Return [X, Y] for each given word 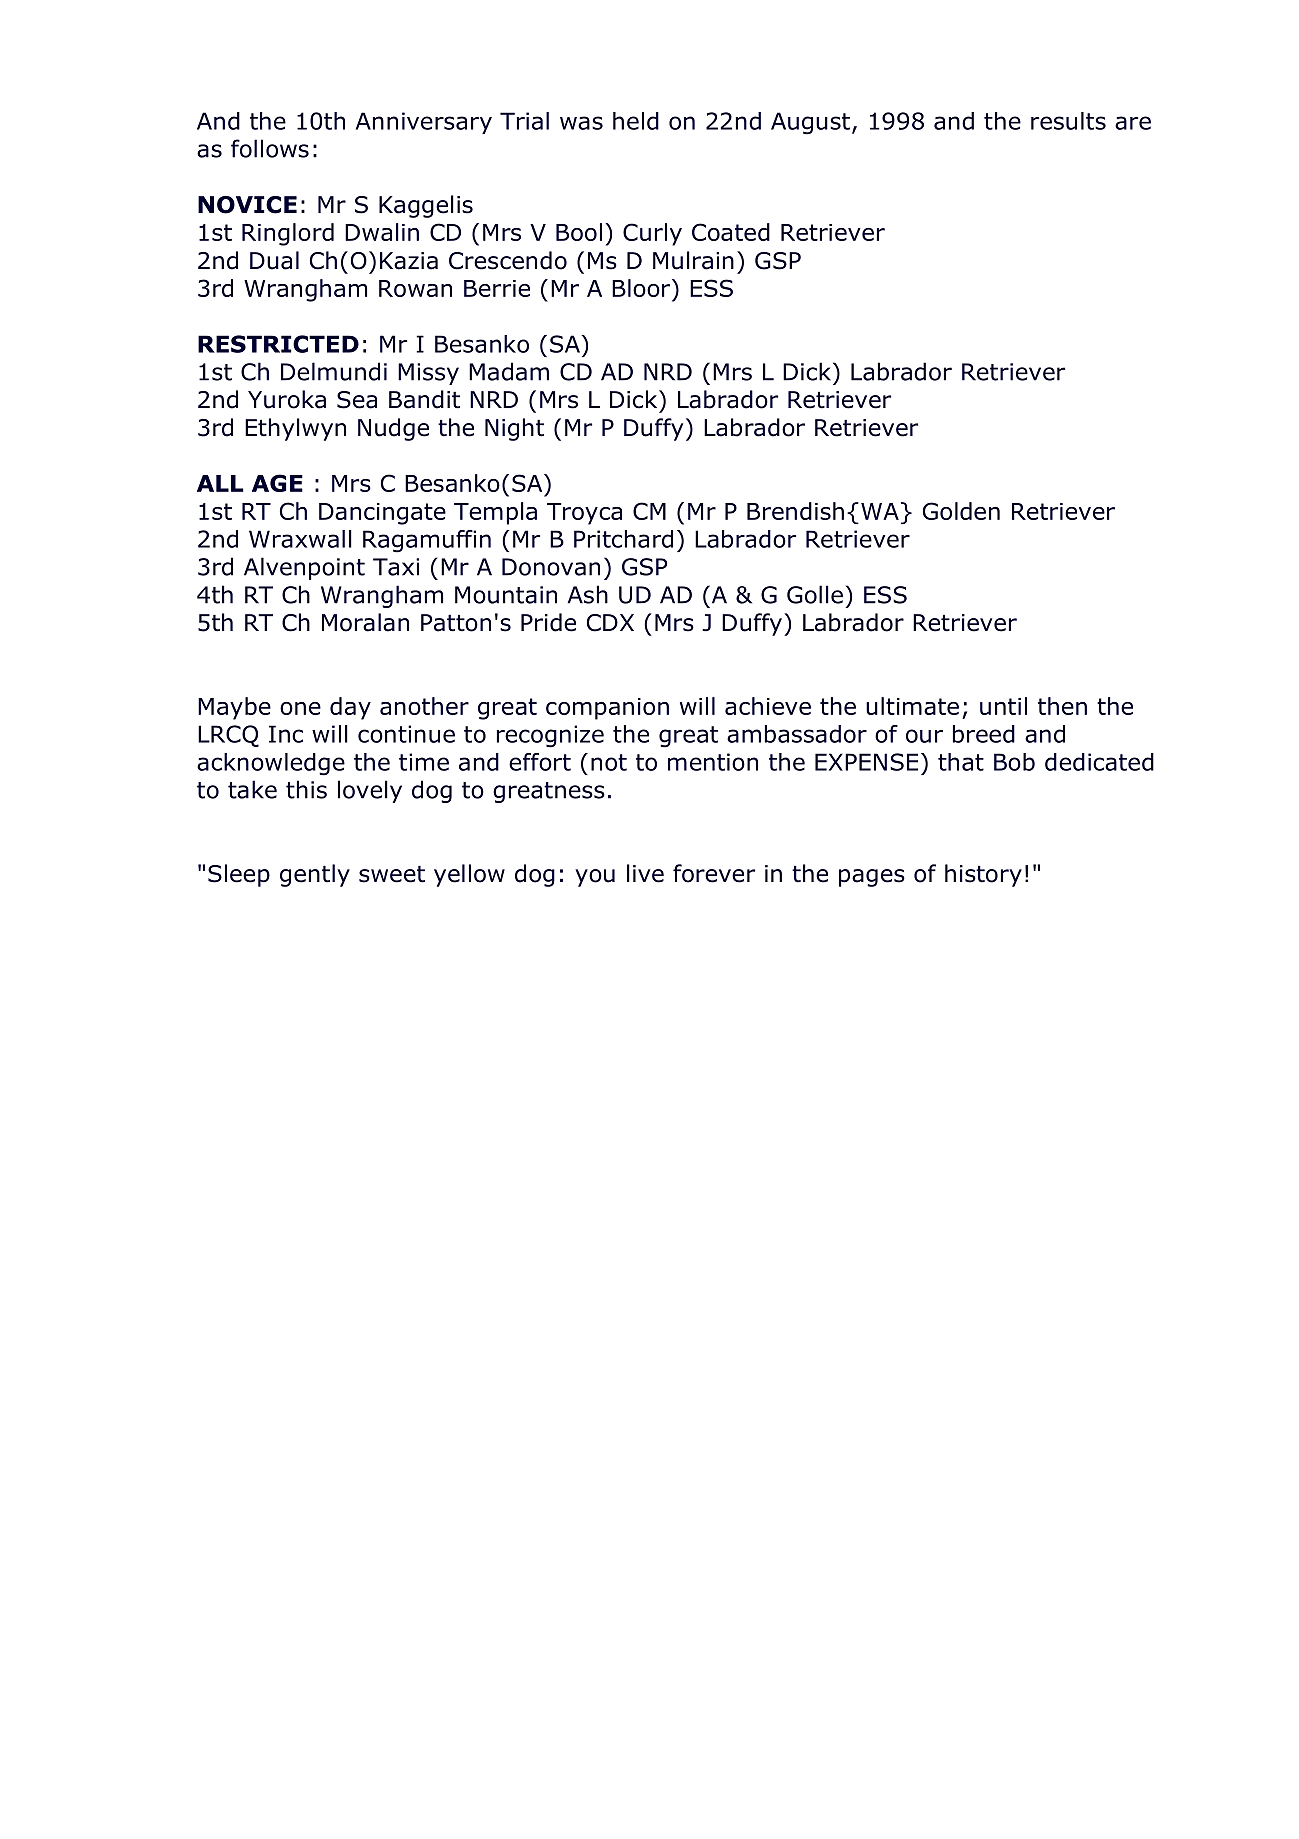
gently [315, 875]
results [1068, 121]
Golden [961, 511]
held [636, 121]
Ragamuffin [427, 541]
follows [270, 148]
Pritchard [623, 539]
